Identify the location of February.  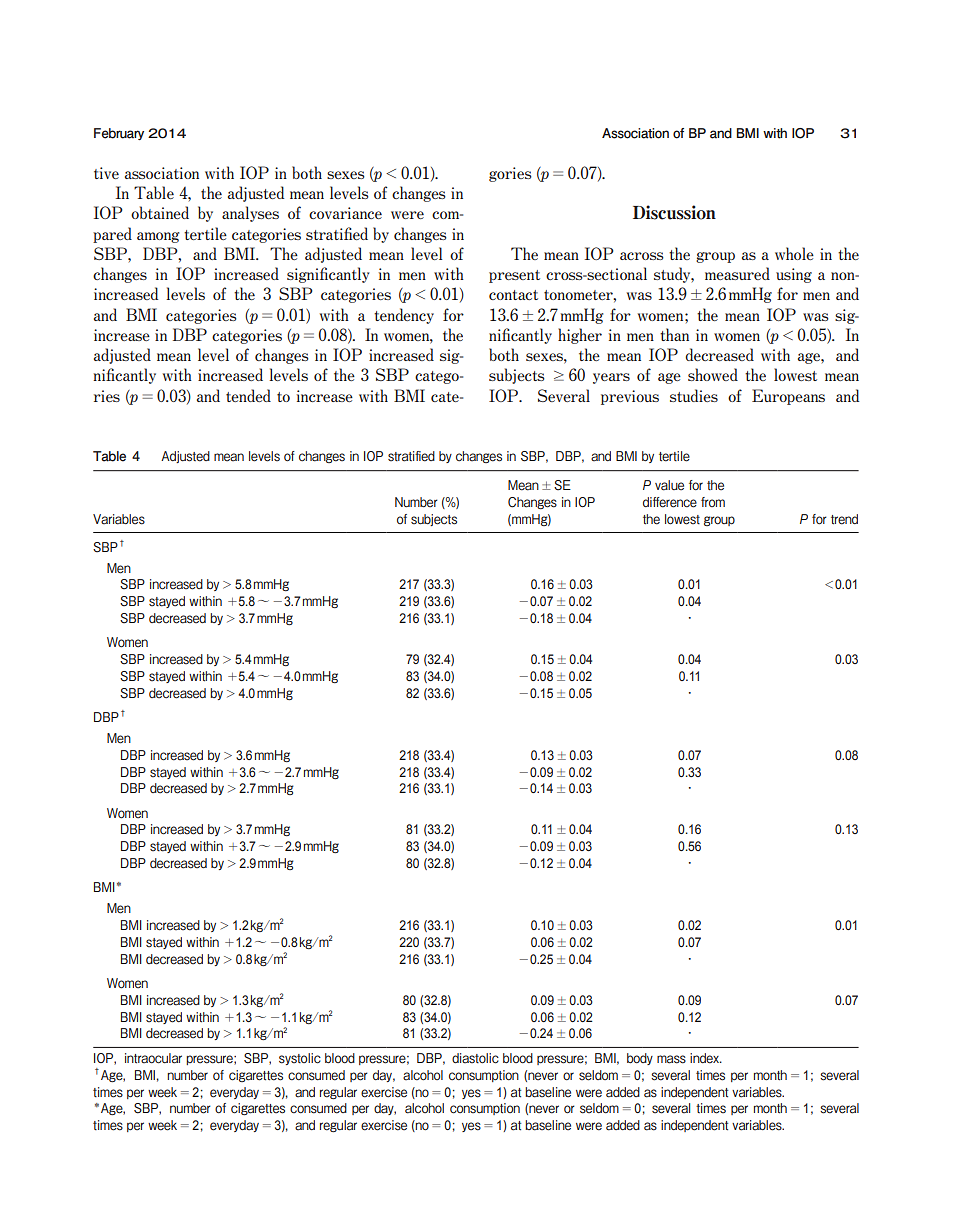
(119, 134).
